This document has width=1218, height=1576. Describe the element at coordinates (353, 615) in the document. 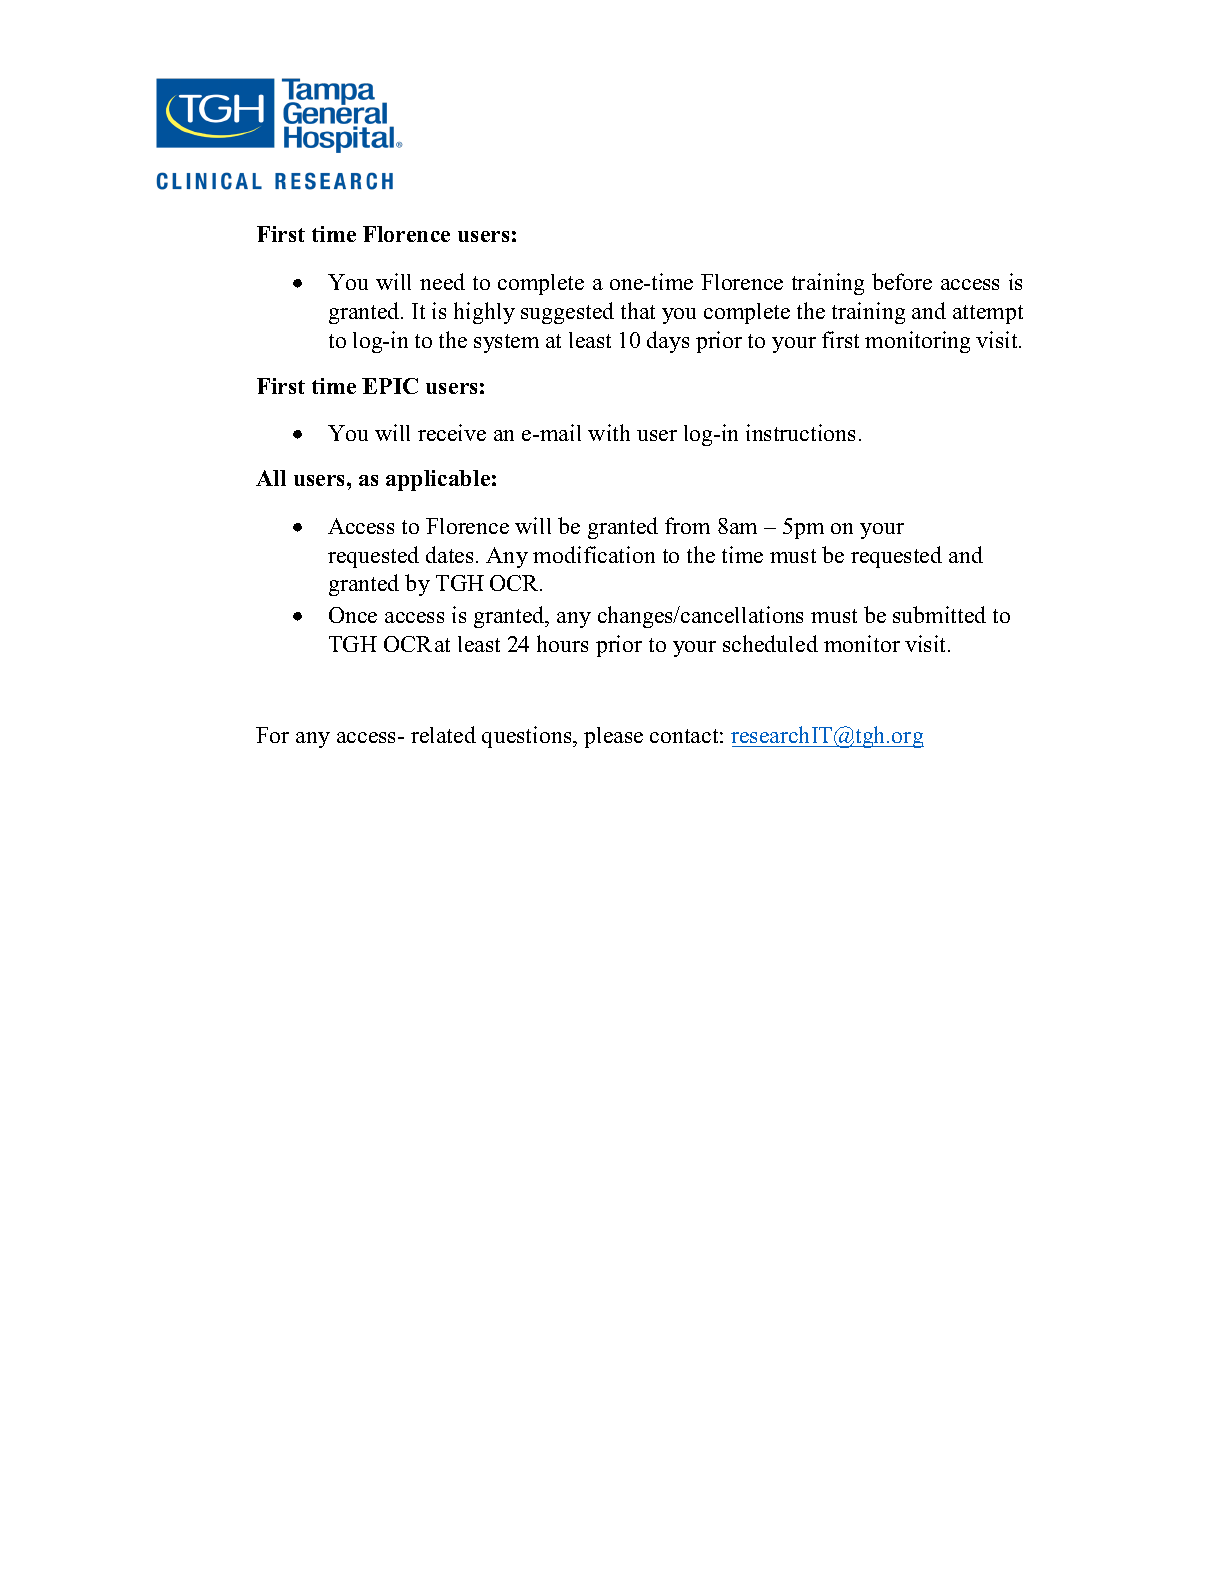

I see `Once` at that location.
